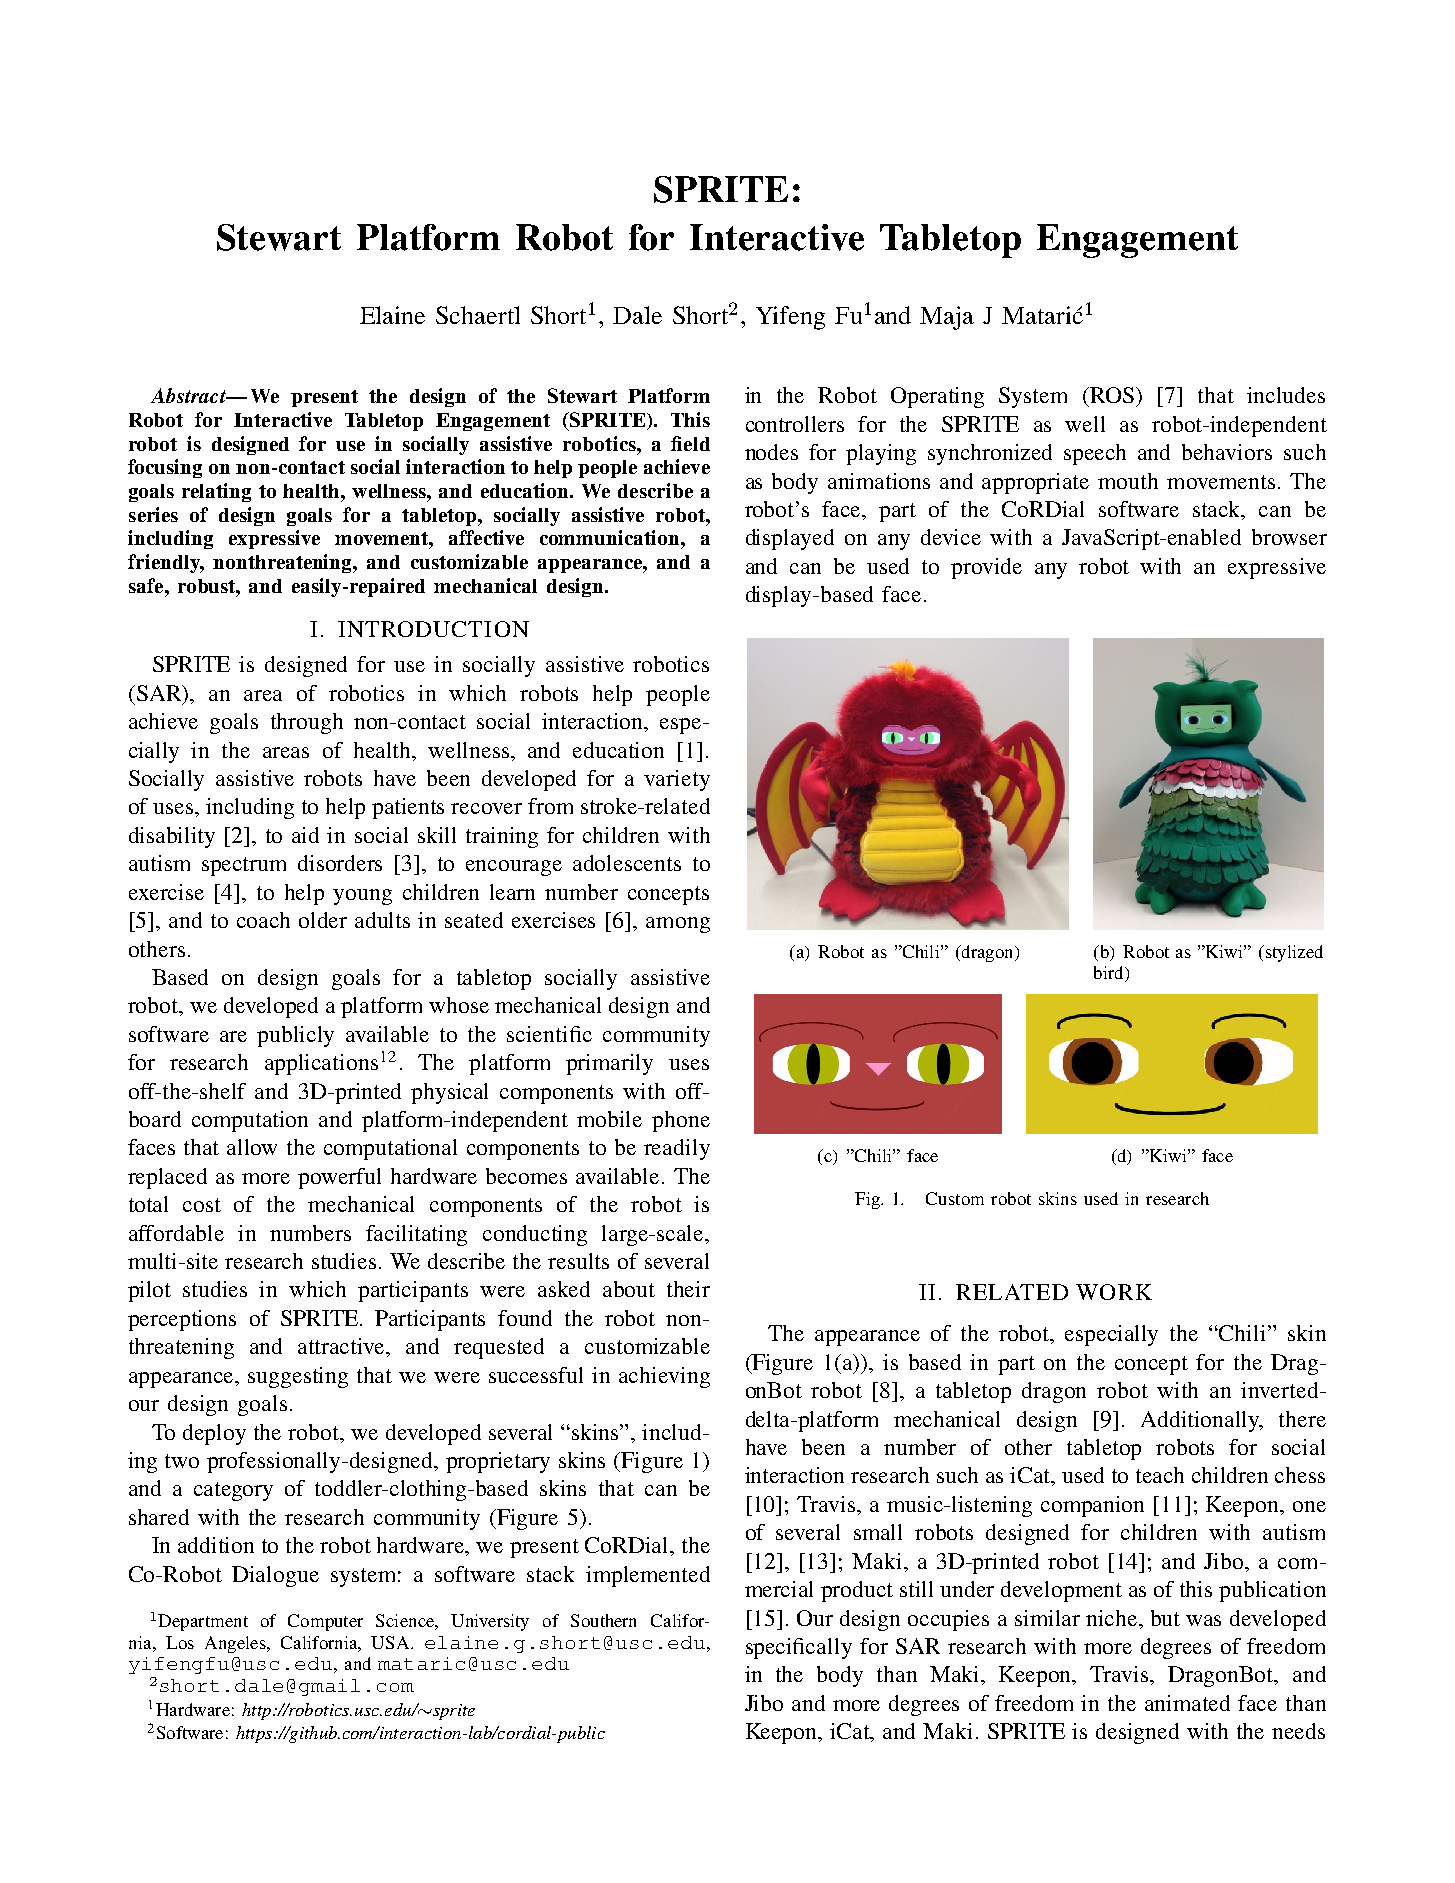  Describe the element at coordinates (986, 568) in the page. I see `provide` at that location.
